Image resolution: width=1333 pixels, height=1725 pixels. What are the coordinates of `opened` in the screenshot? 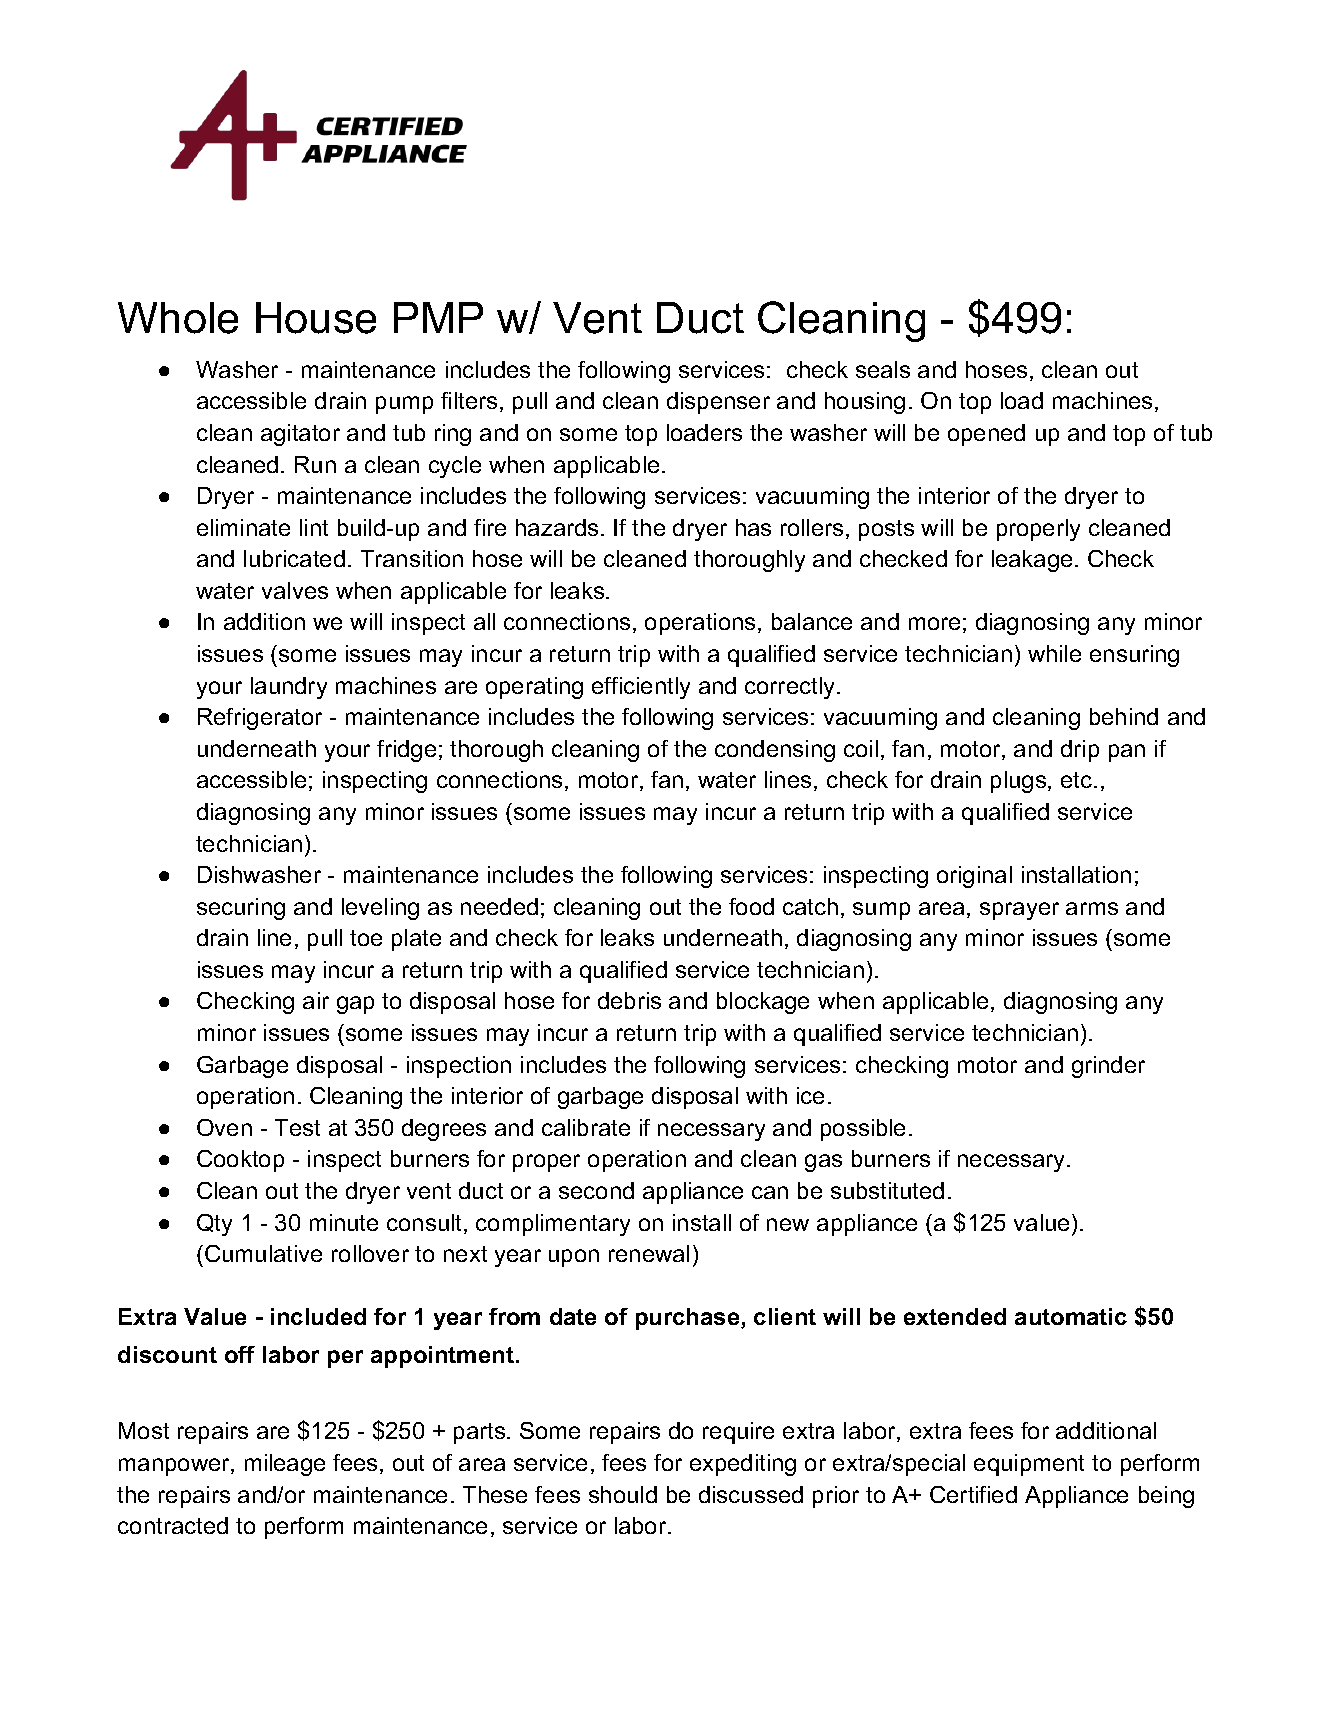 It's located at (986, 435).
